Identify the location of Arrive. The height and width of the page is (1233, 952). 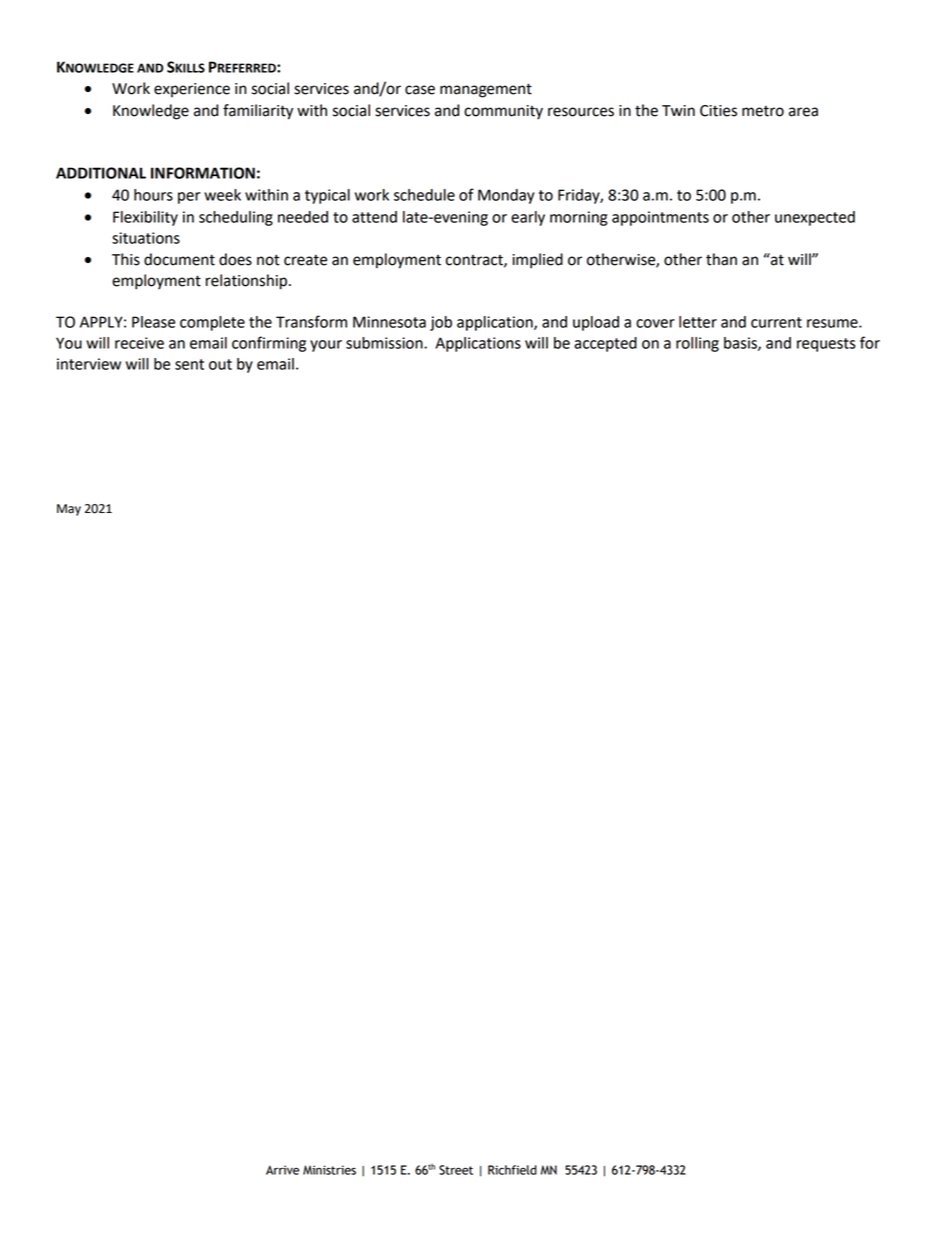
(282, 1170).
